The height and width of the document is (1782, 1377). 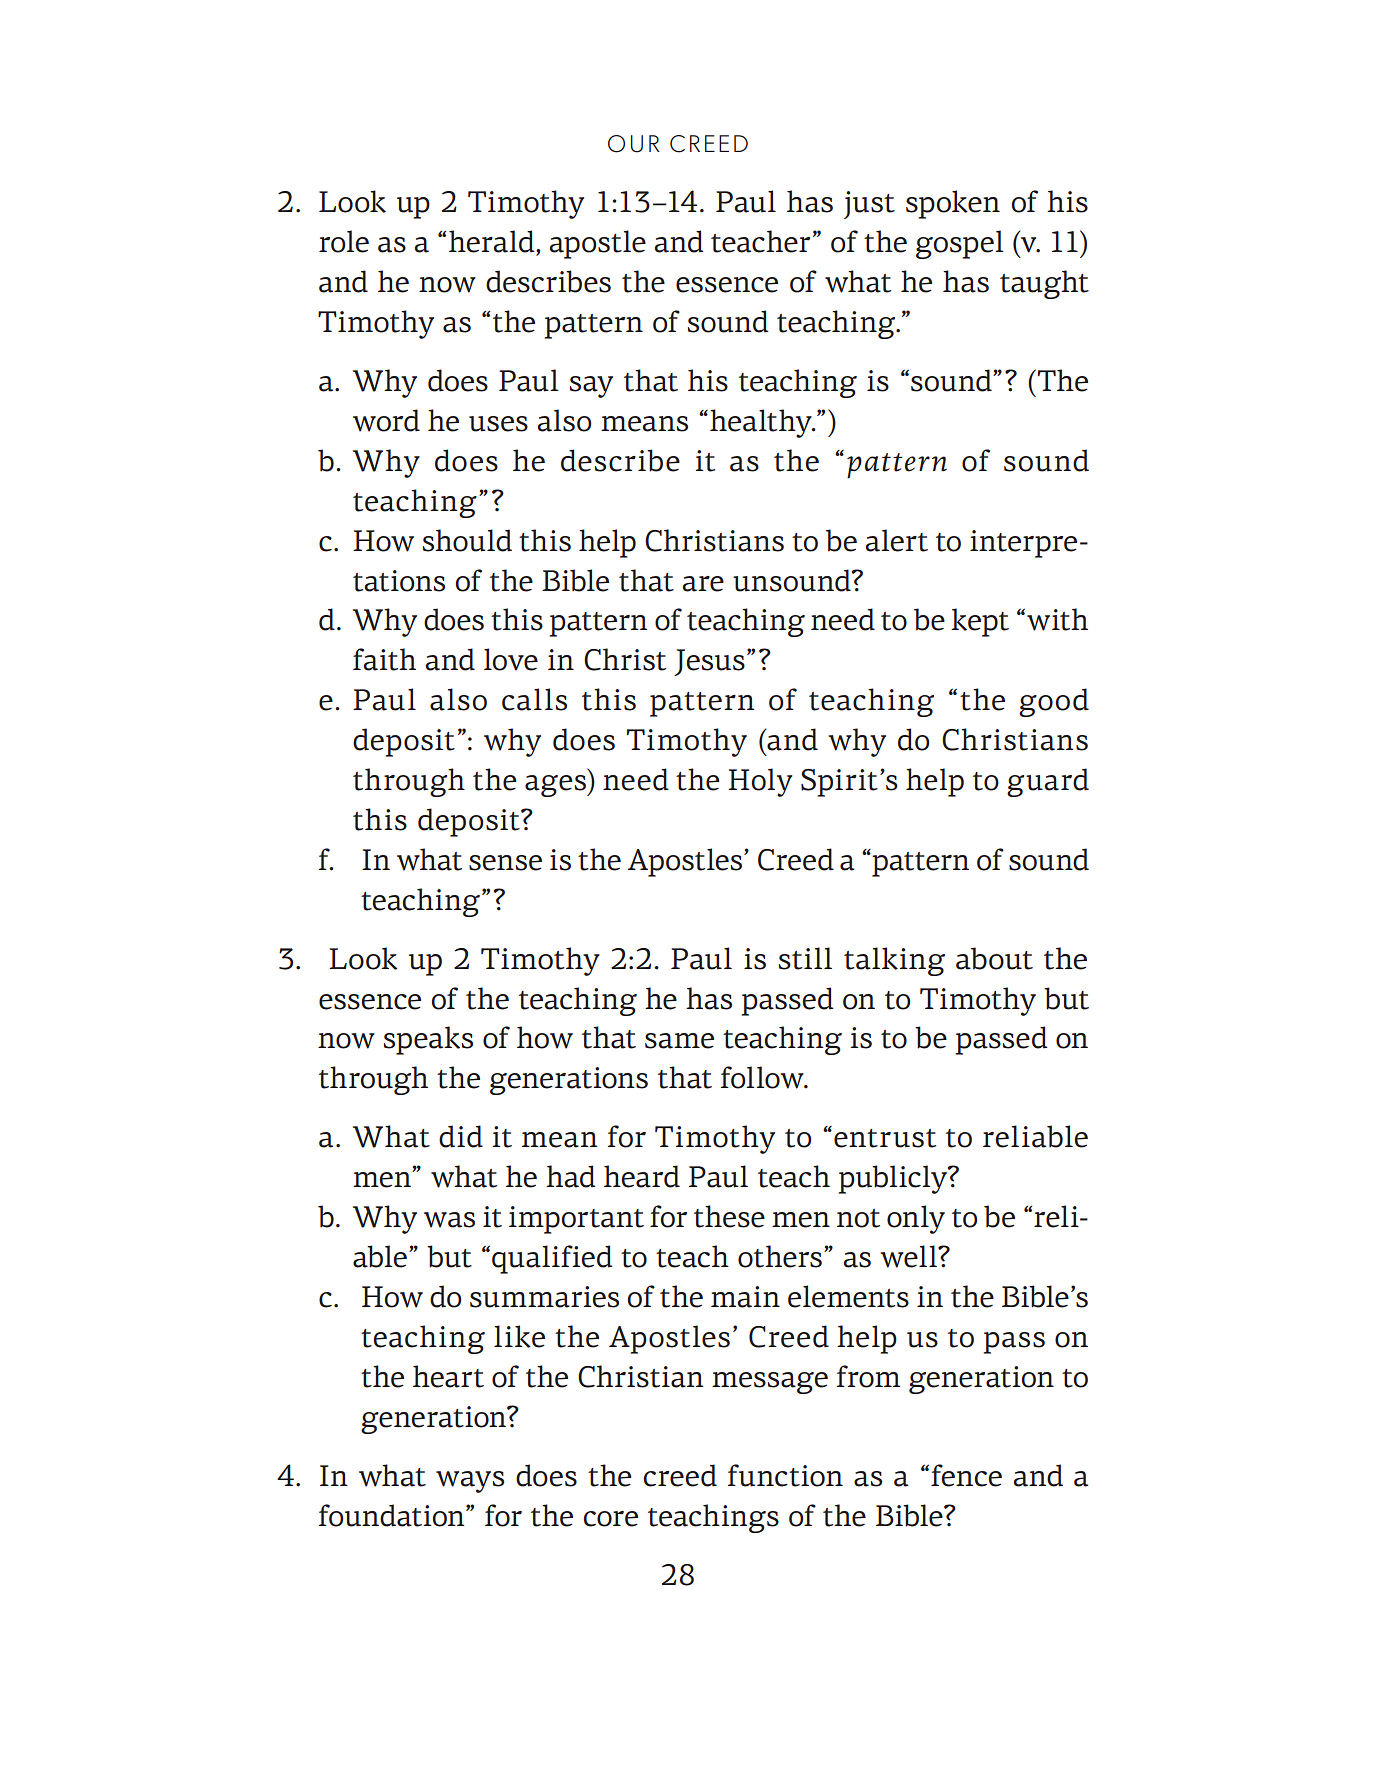 I want to click on ways, so click(x=470, y=1482).
